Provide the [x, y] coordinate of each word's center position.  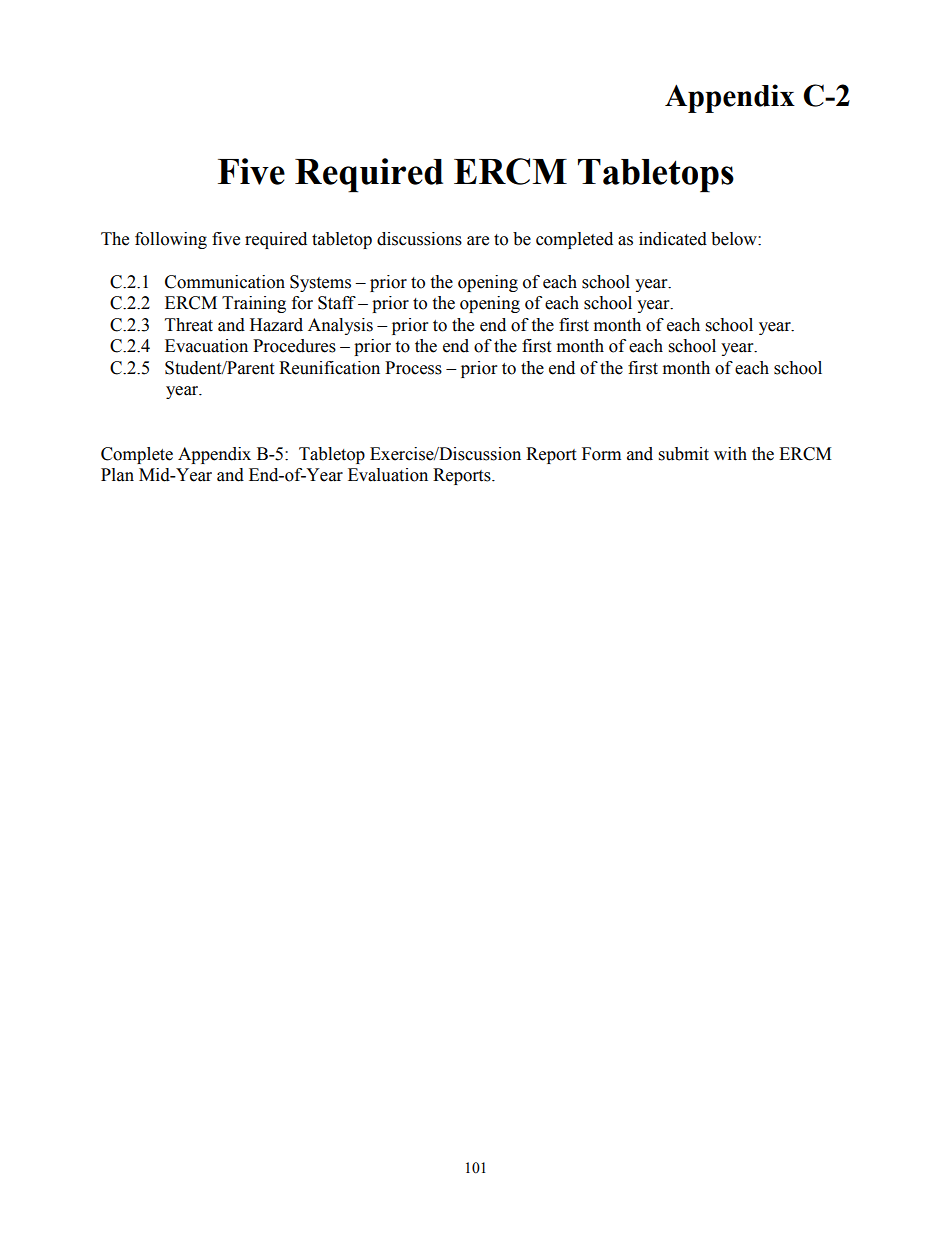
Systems [320, 283]
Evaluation [388, 475]
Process [413, 368]
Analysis [340, 326]
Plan [117, 475]
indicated [673, 239]
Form [601, 454]
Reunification [329, 368]
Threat [189, 325]
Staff [337, 303]
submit [684, 454]
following [171, 240]
